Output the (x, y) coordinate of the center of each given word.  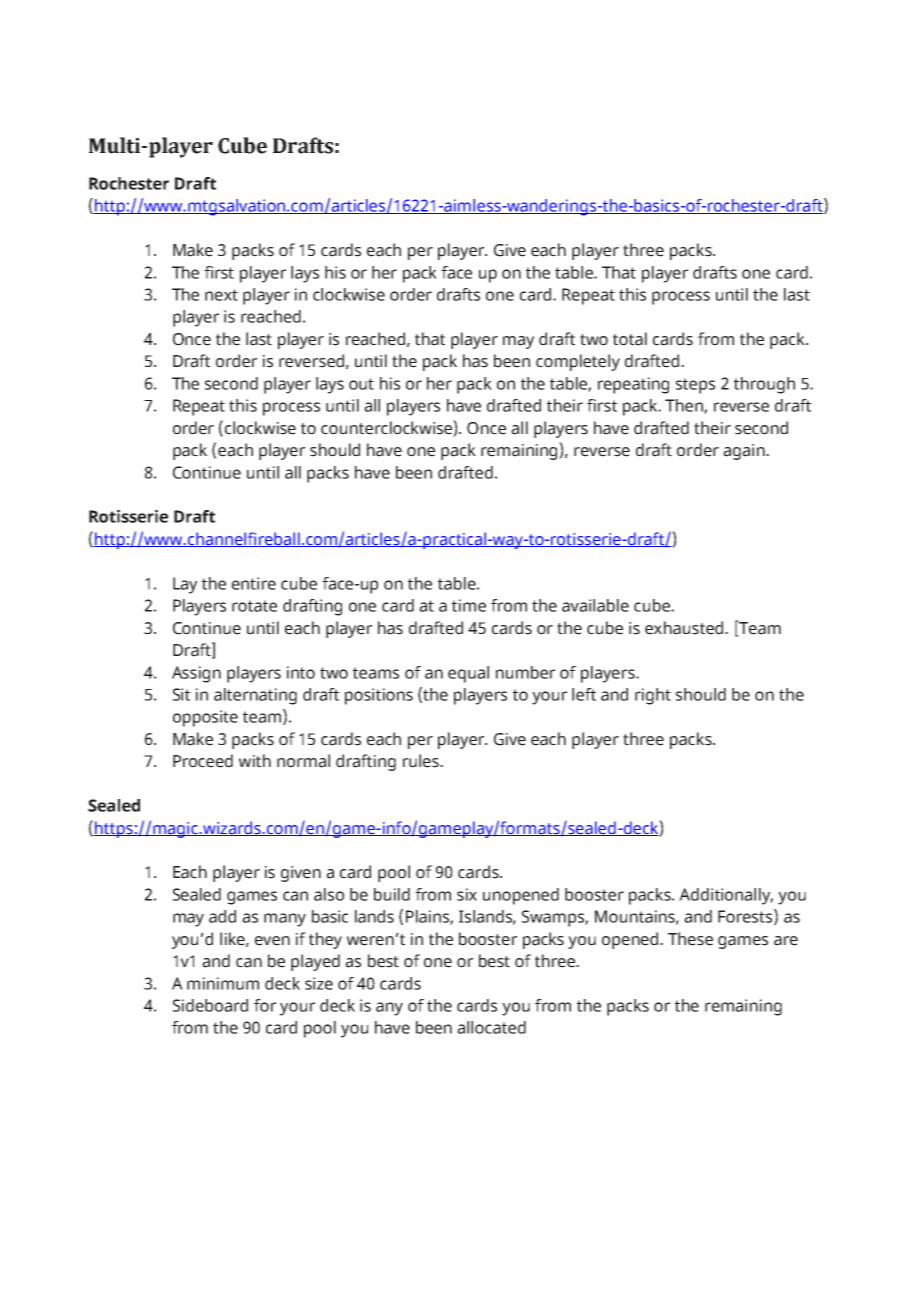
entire (254, 583)
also (329, 894)
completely (578, 362)
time (469, 605)
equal (468, 674)
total (630, 339)
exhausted (685, 628)
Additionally (726, 896)
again (745, 452)
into (301, 672)
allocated (491, 1027)
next (221, 295)
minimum (223, 983)
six (467, 894)
